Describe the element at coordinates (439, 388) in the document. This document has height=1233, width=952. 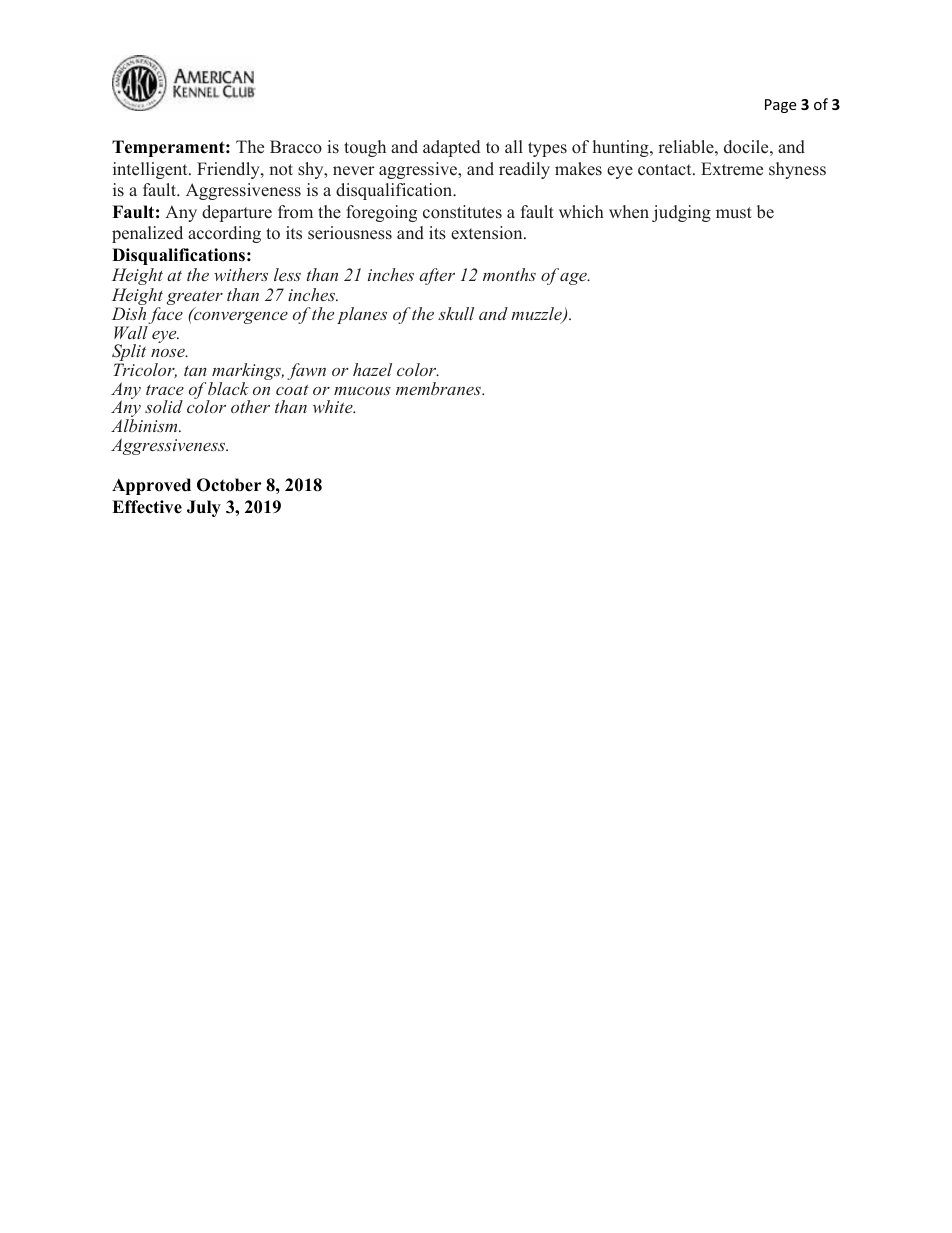
I see `membranes` at that location.
